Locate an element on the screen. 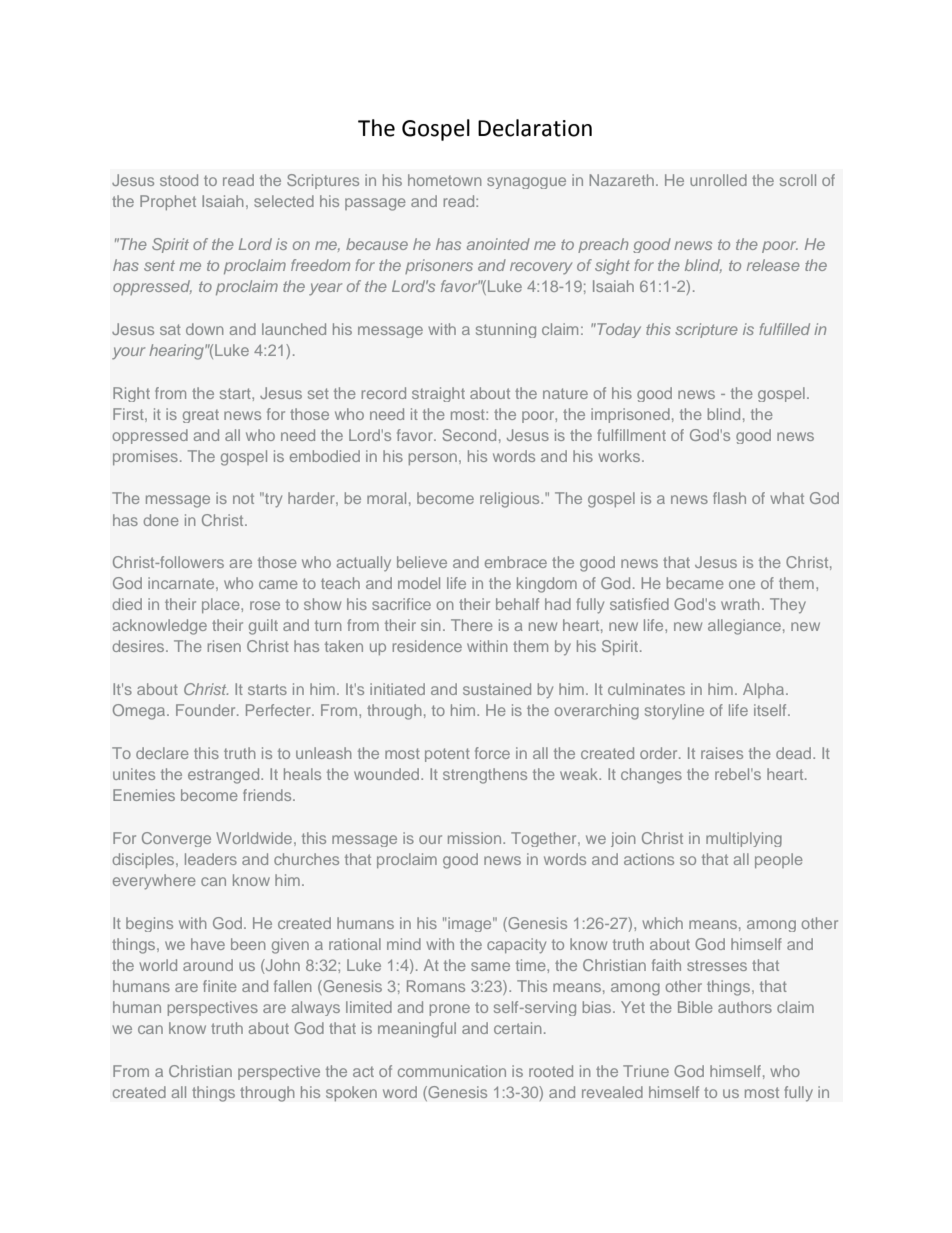 This screenshot has width=952, height=1233. place is located at coordinates (222, 605).
